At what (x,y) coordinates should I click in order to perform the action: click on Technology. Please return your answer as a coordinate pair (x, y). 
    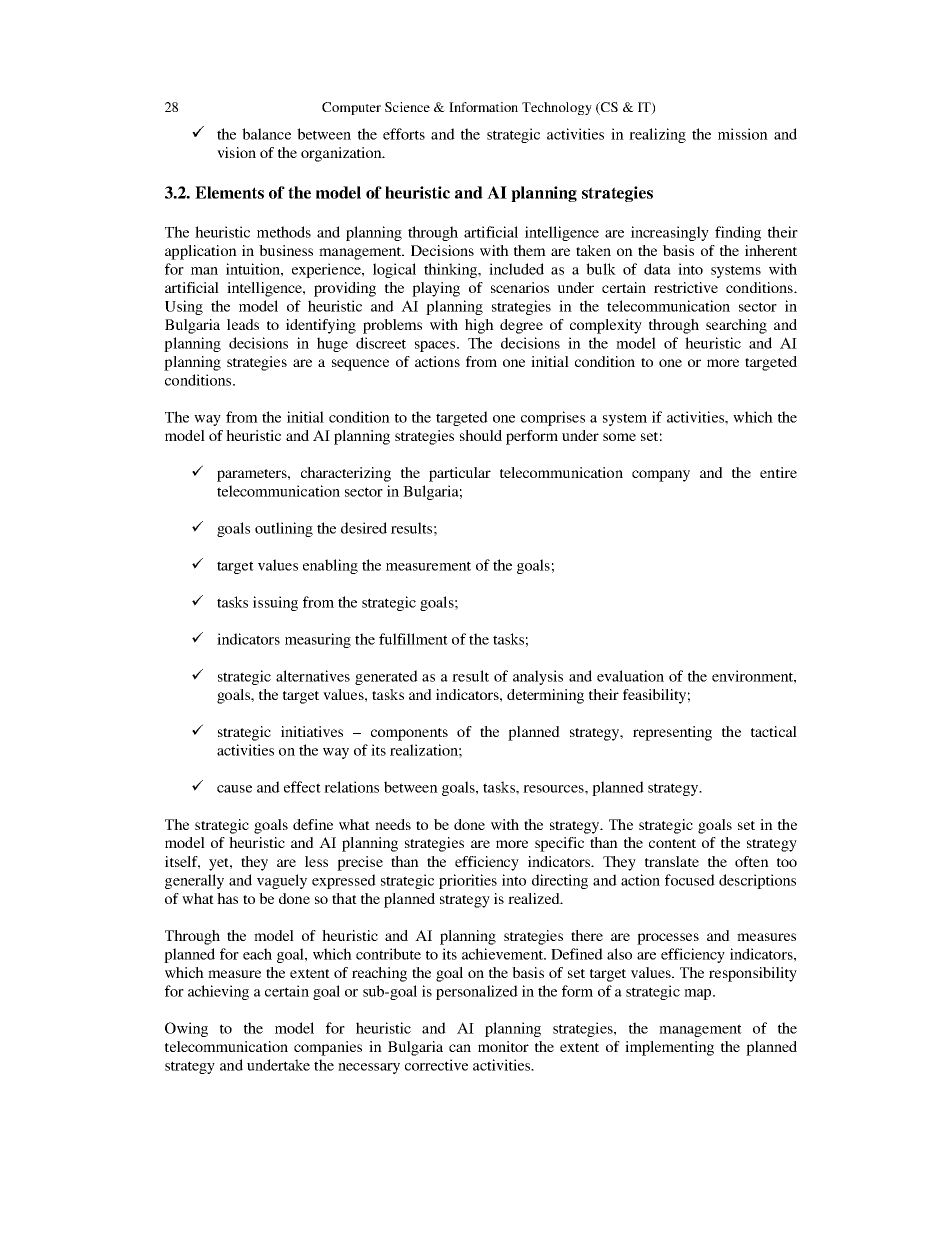
    Looking at the image, I should click on (557, 108).
